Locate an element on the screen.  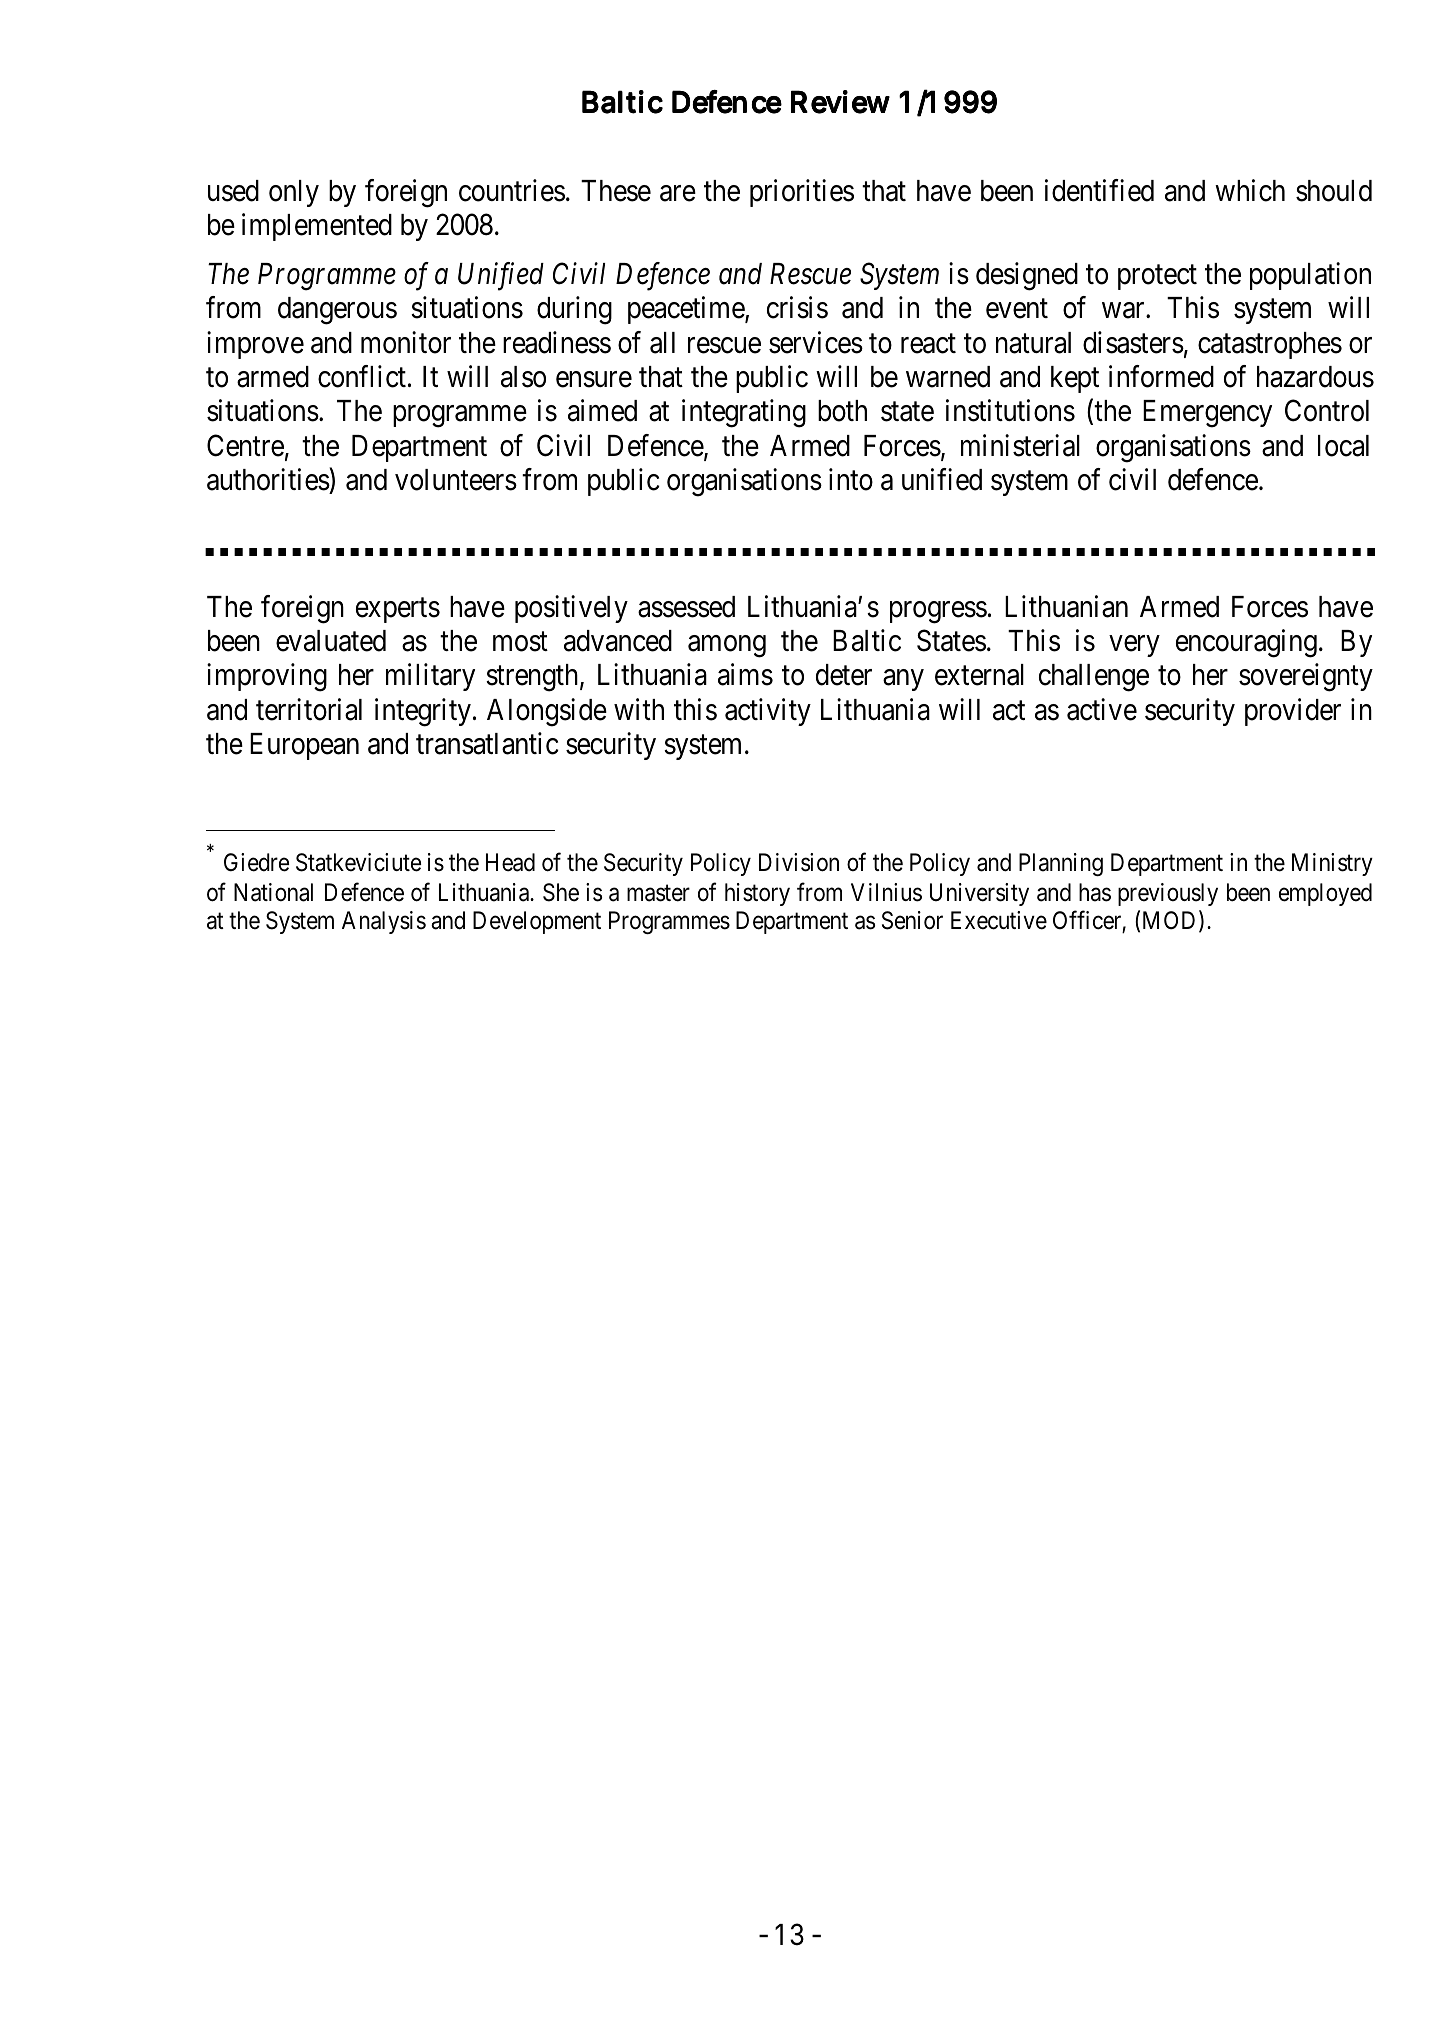
encouraging is located at coordinates (1246, 643).
